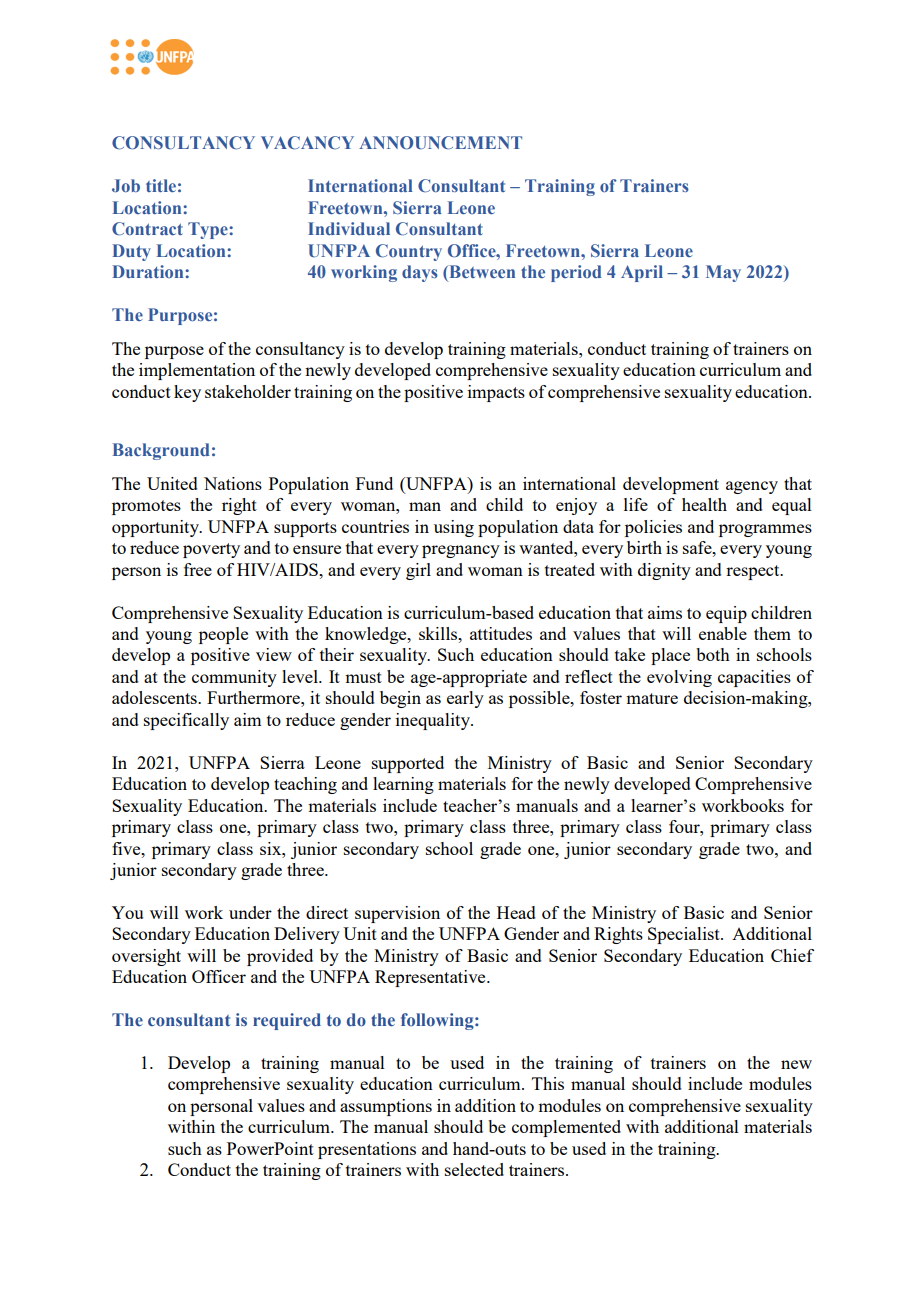  I want to click on complemented, so click(566, 1128).
